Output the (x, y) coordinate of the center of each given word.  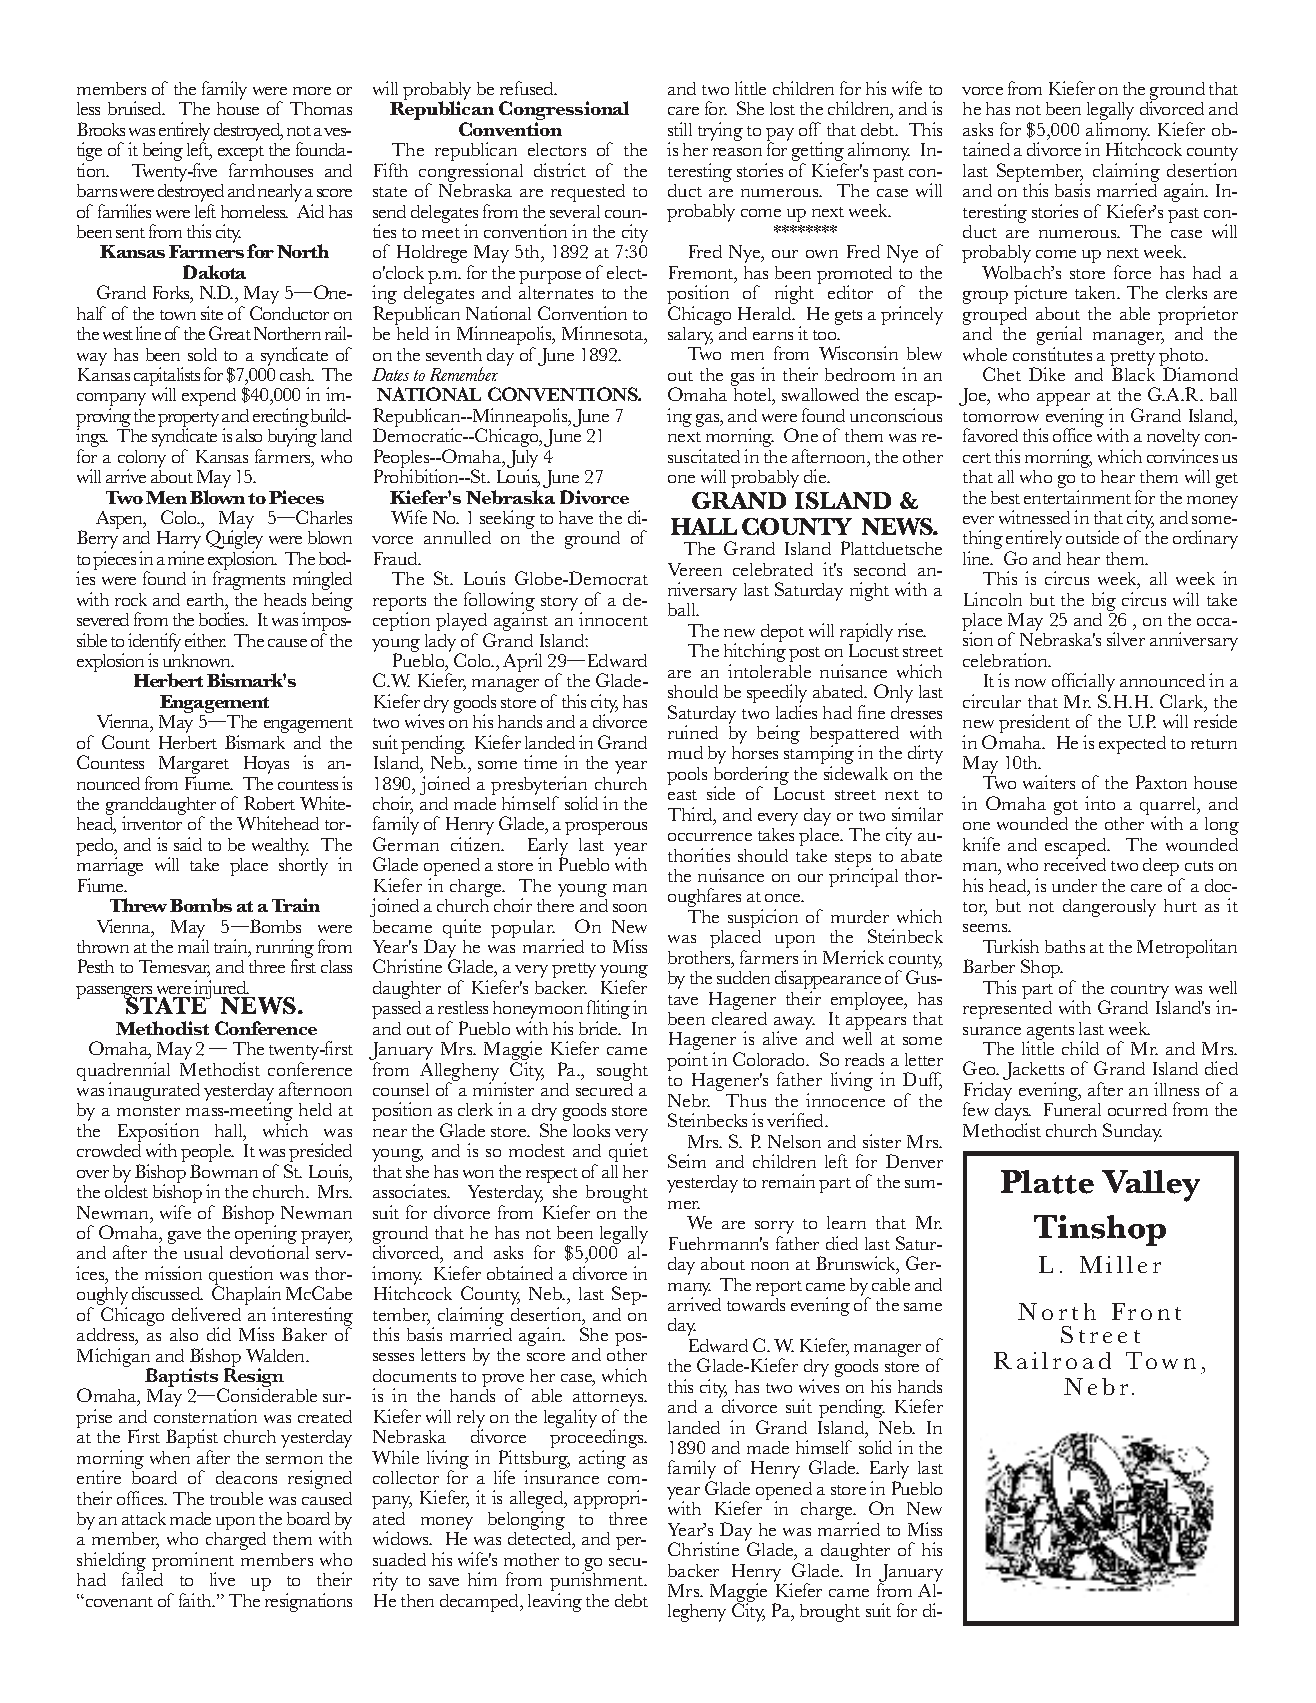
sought (622, 1072)
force (1132, 272)
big (1104, 603)
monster (148, 1111)
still (680, 129)
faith (196, 1600)
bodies (223, 619)
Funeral (1072, 1109)
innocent (613, 619)
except (241, 155)
